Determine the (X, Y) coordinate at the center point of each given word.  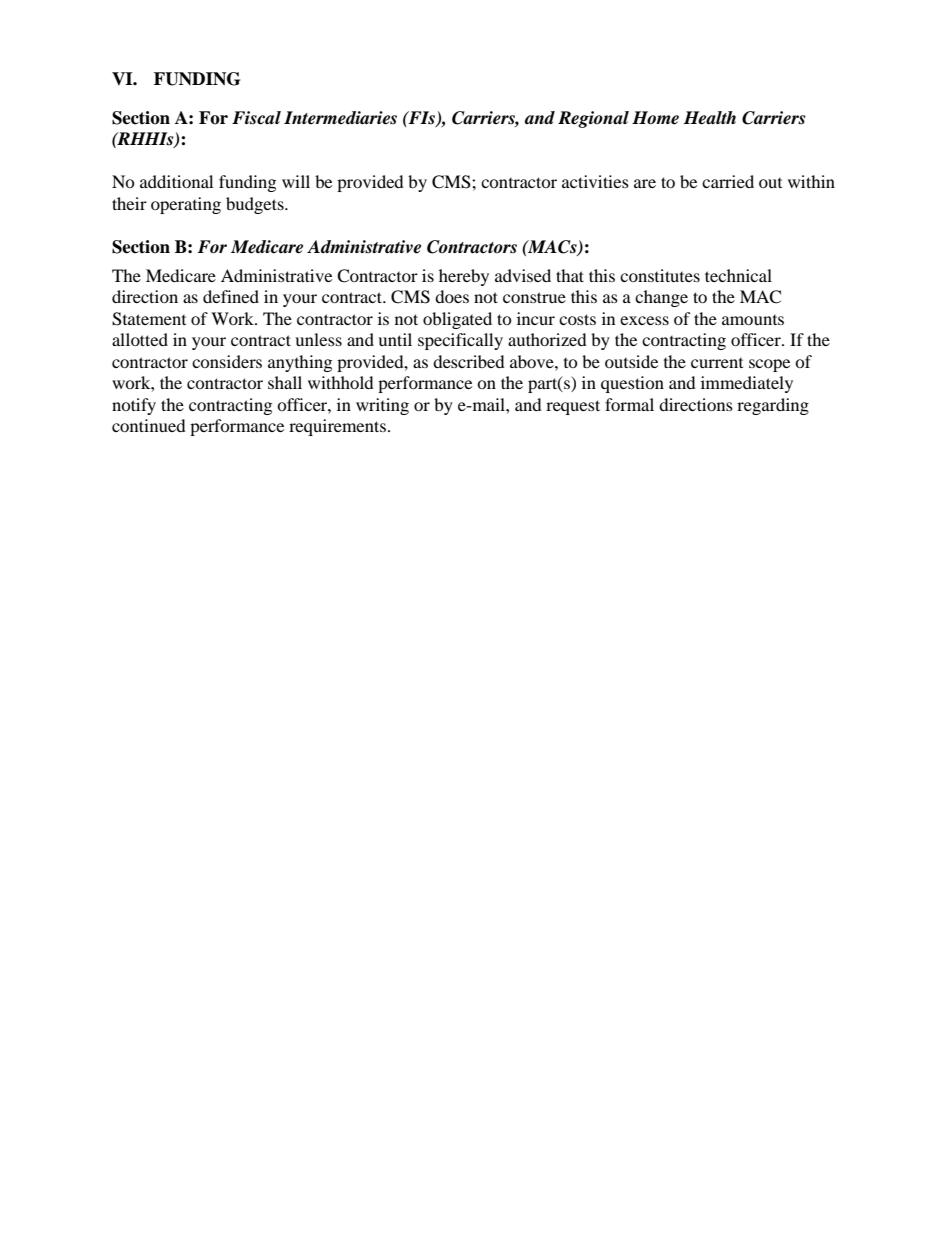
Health (710, 118)
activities (595, 181)
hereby (464, 277)
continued (149, 425)
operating (186, 205)
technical (738, 275)
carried (728, 181)
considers (227, 361)
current (717, 363)
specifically (460, 341)
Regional (593, 119)
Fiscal (256, 118)
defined (231, 296)
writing (382, 406)
